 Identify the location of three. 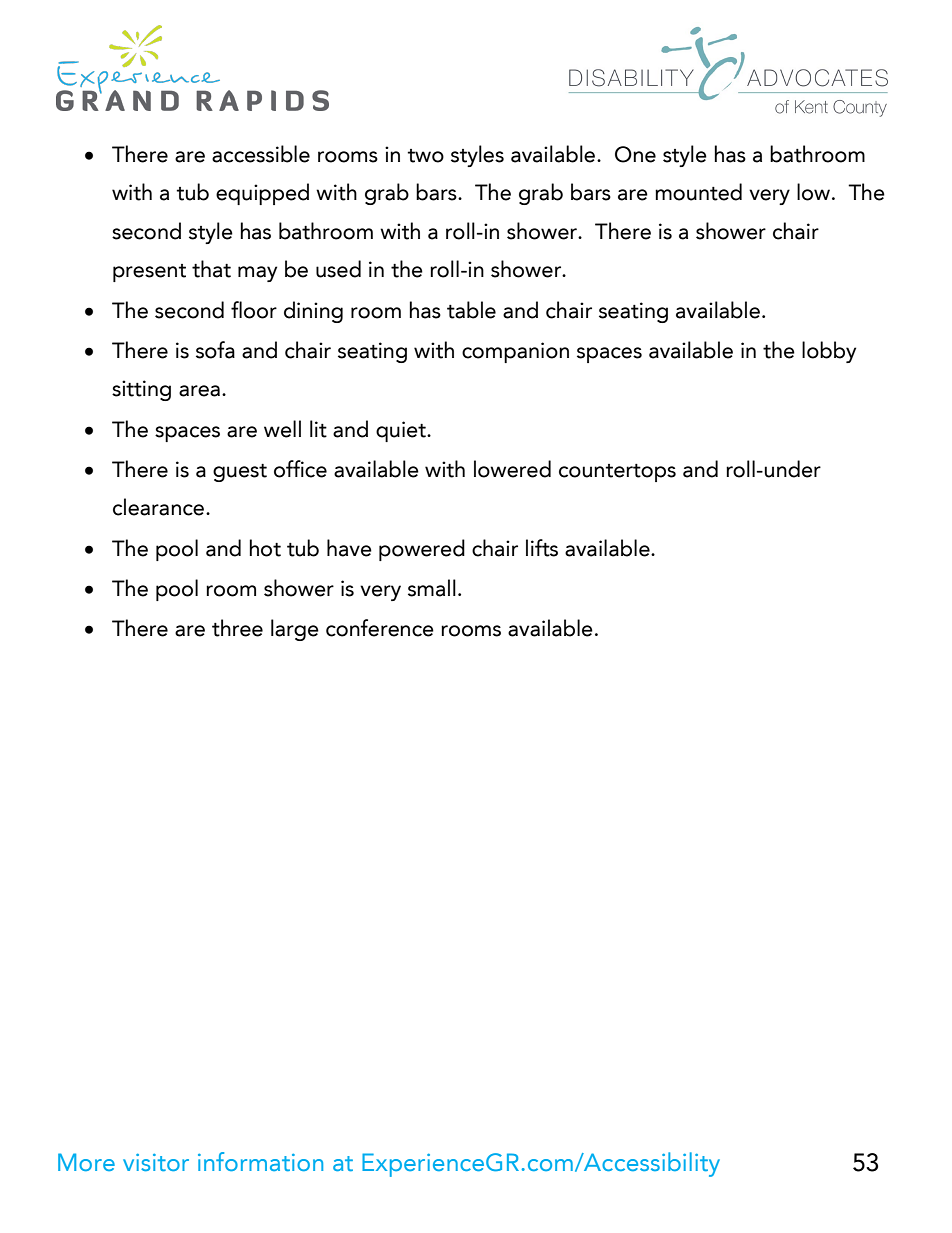
(237, 628).
